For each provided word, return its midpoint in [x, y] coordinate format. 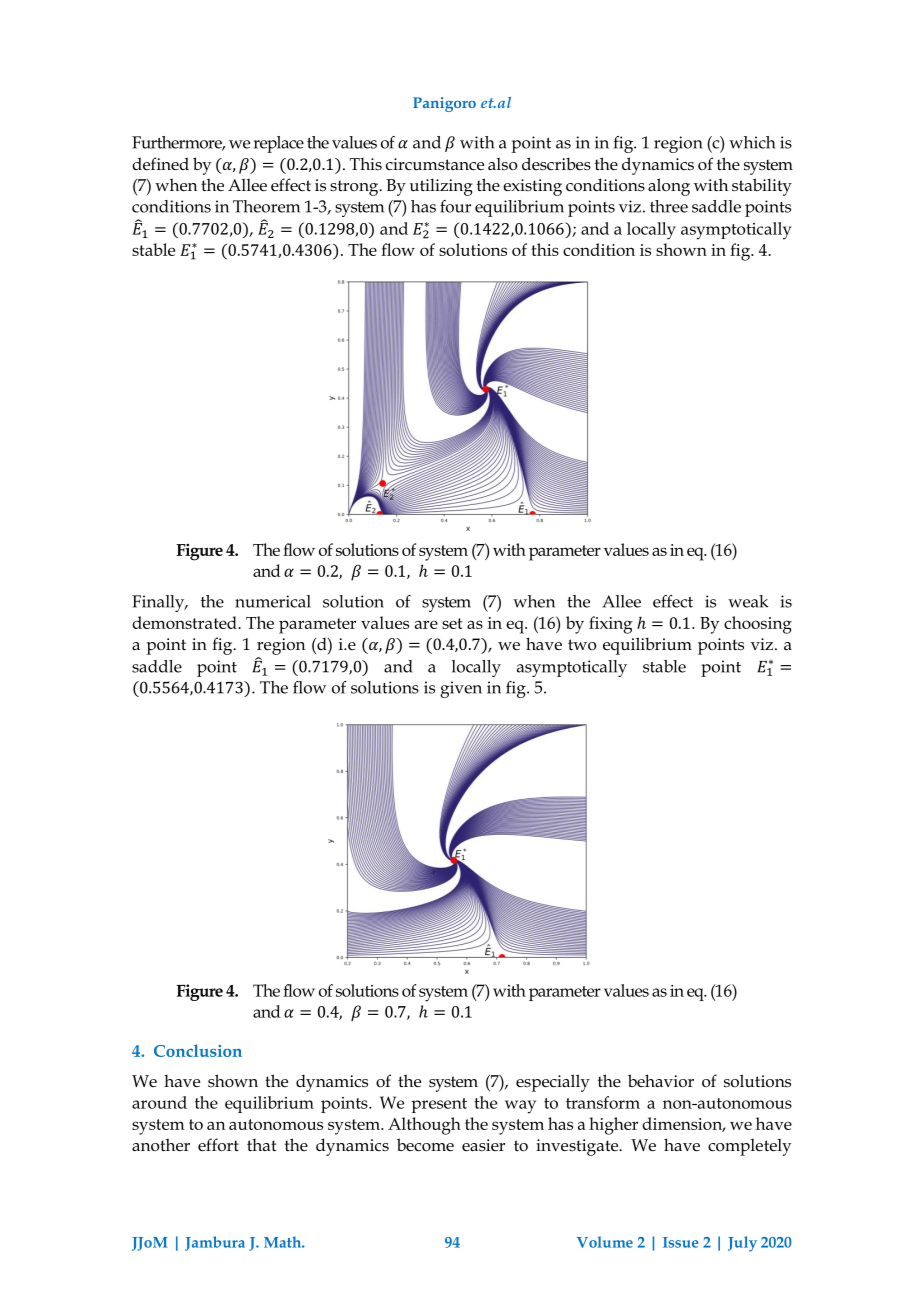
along [669, 187]
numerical [273, 601]
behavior [661, 1081]
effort [218, 1145]
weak [748, 601]
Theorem [266, 206]
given [461, 689]
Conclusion [198, 1050]
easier [483, 1145]
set [452, 623]
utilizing [441, 187]
